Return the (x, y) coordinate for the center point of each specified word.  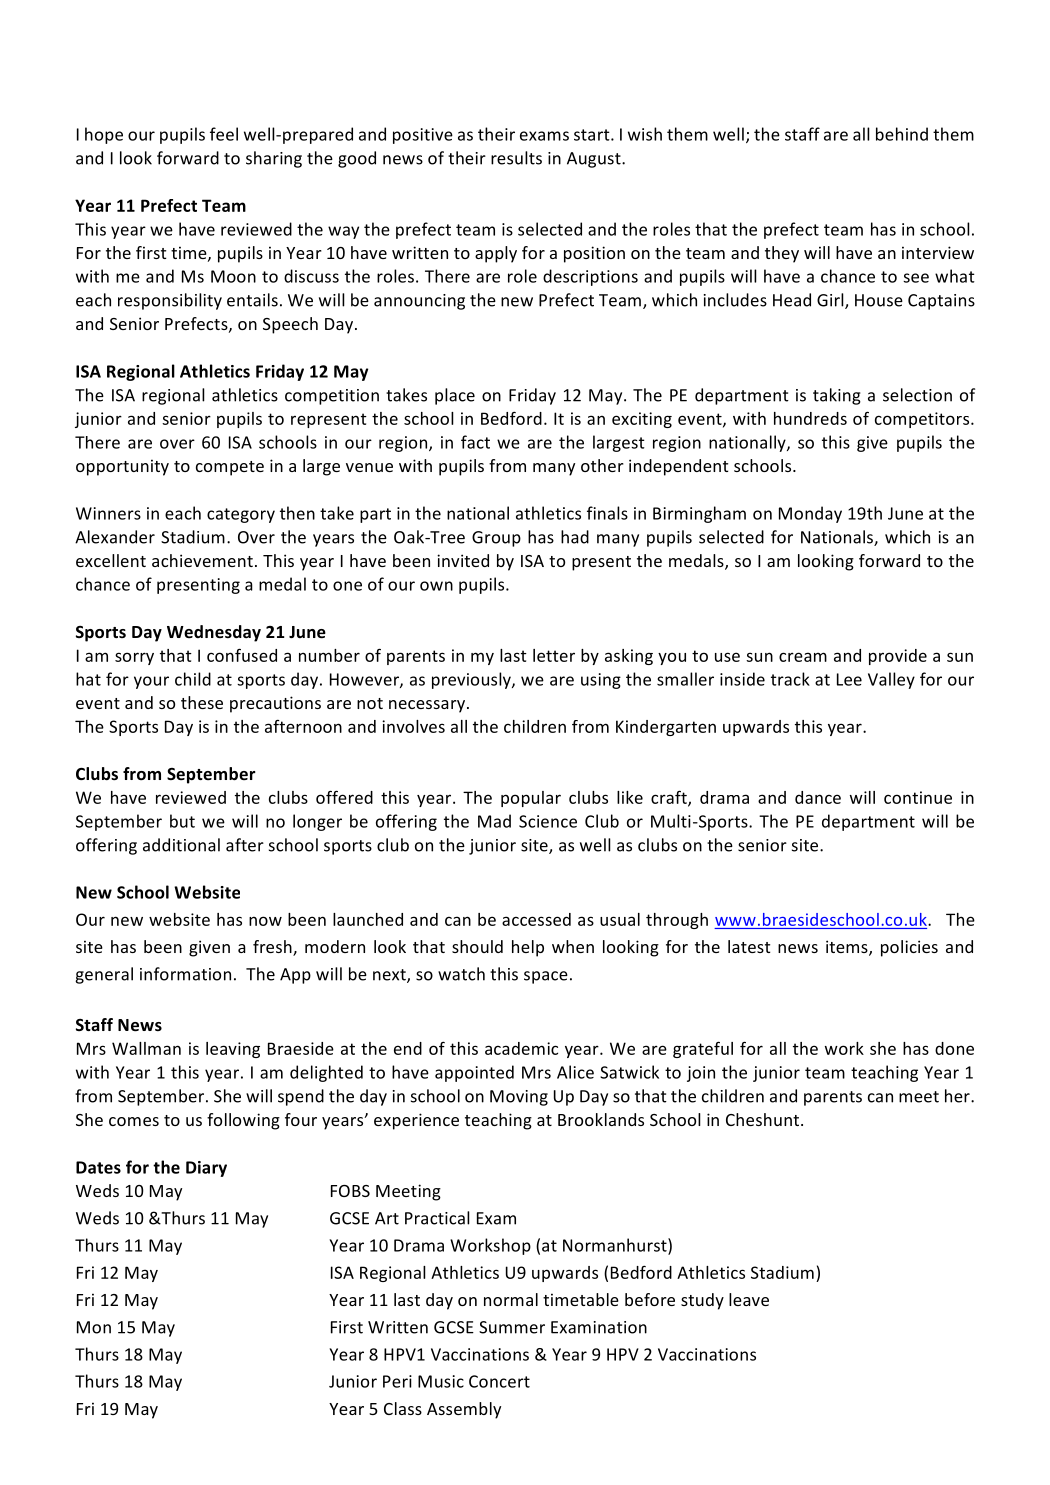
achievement (202, 560)
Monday (810, 514)
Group (496, 539)
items (848, 948)
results (516, 158)
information (185, 974)
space (546, 977)
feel (224, 134)
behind (902, 134)
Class (403, 1408)
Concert (499, 1381)
